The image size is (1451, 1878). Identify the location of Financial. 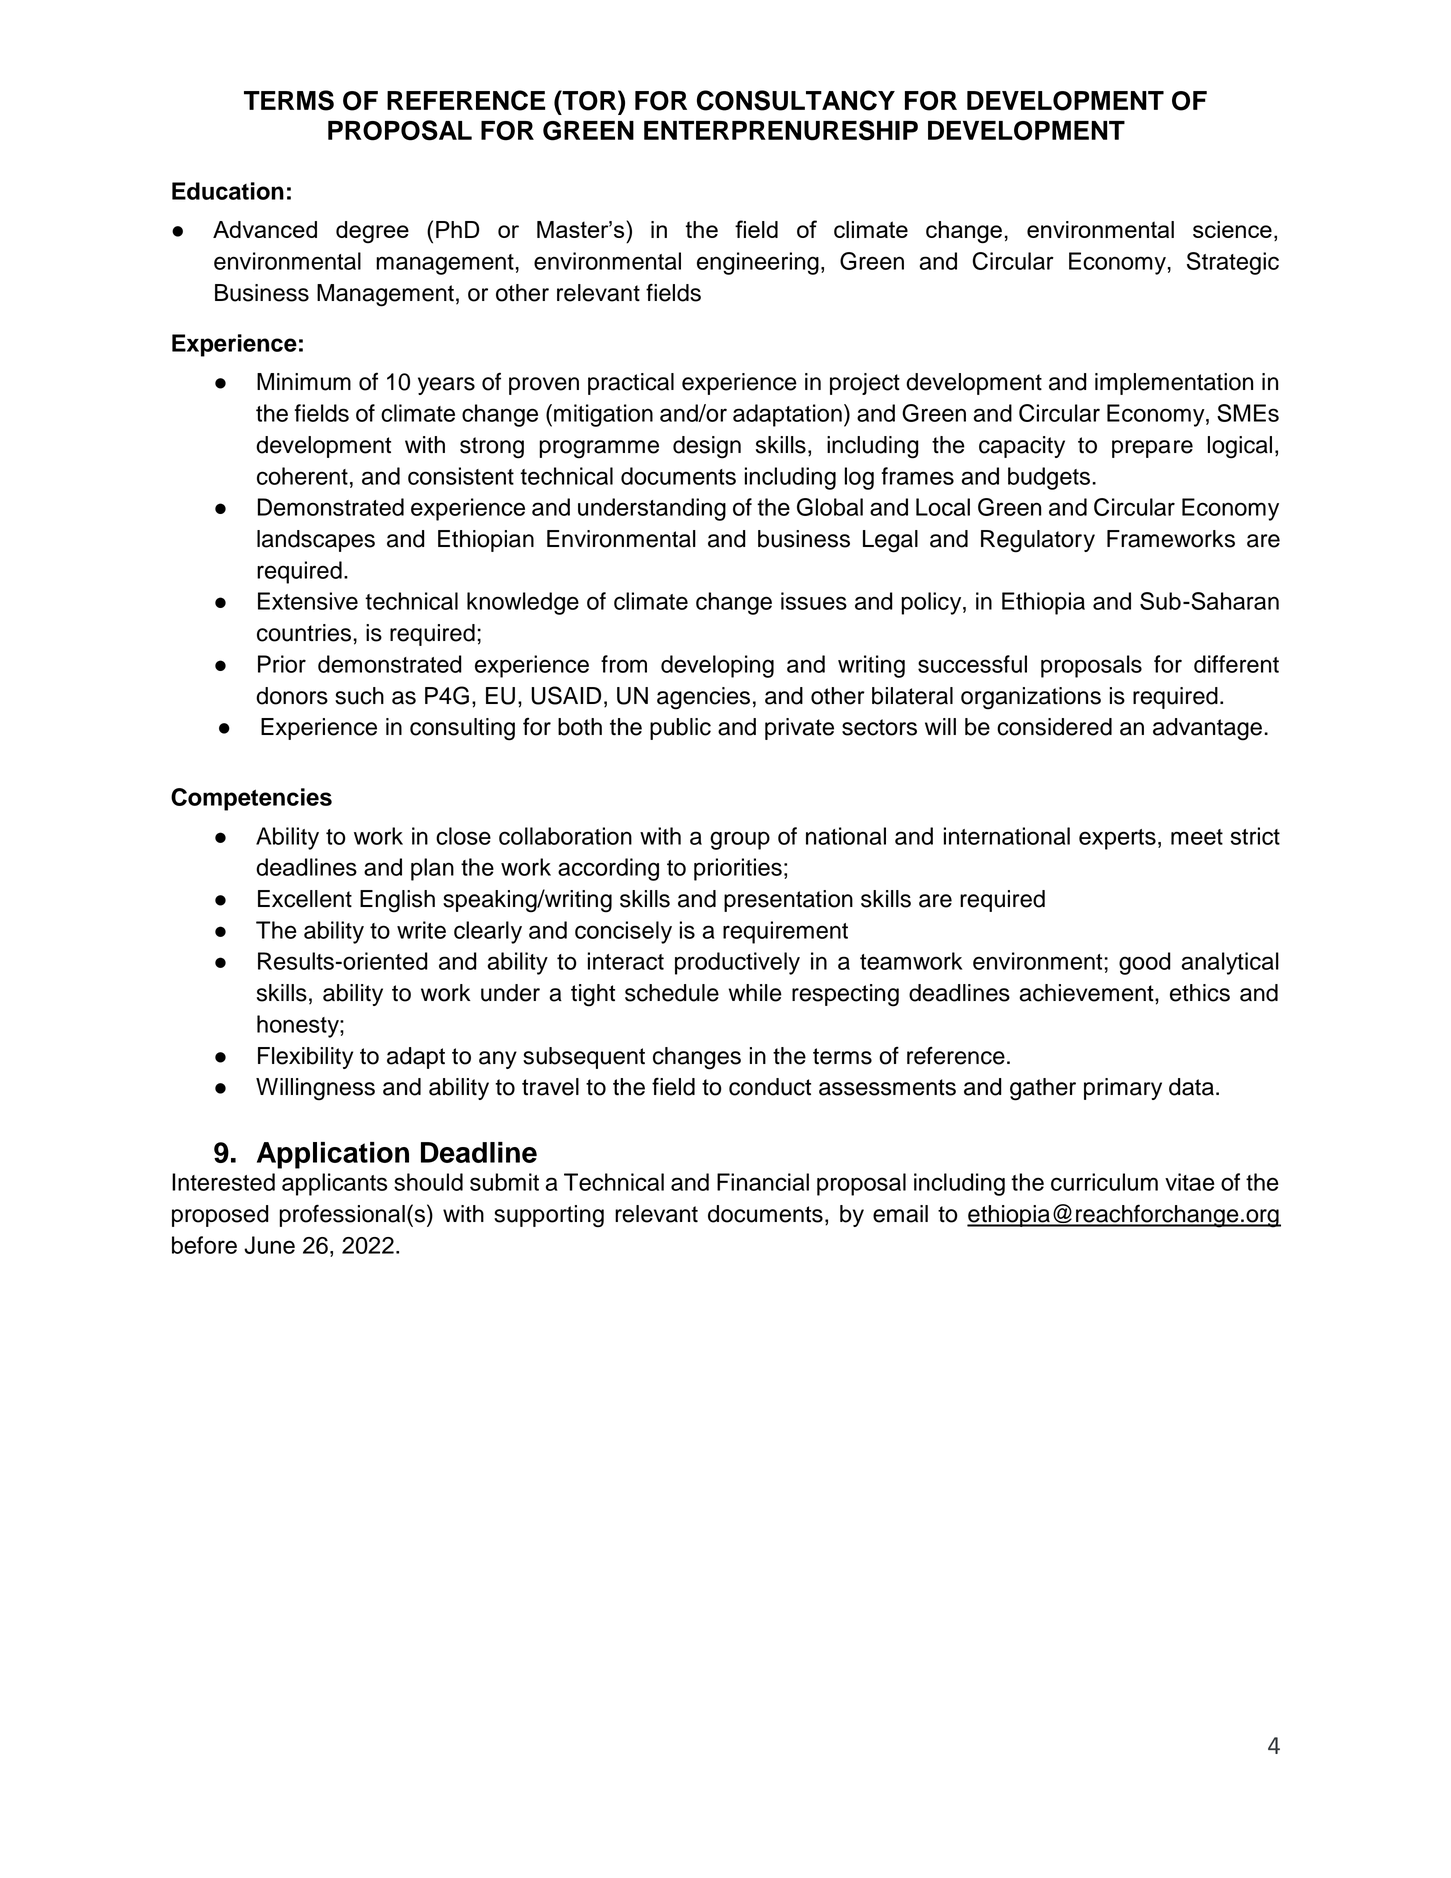
(763, 1182).
